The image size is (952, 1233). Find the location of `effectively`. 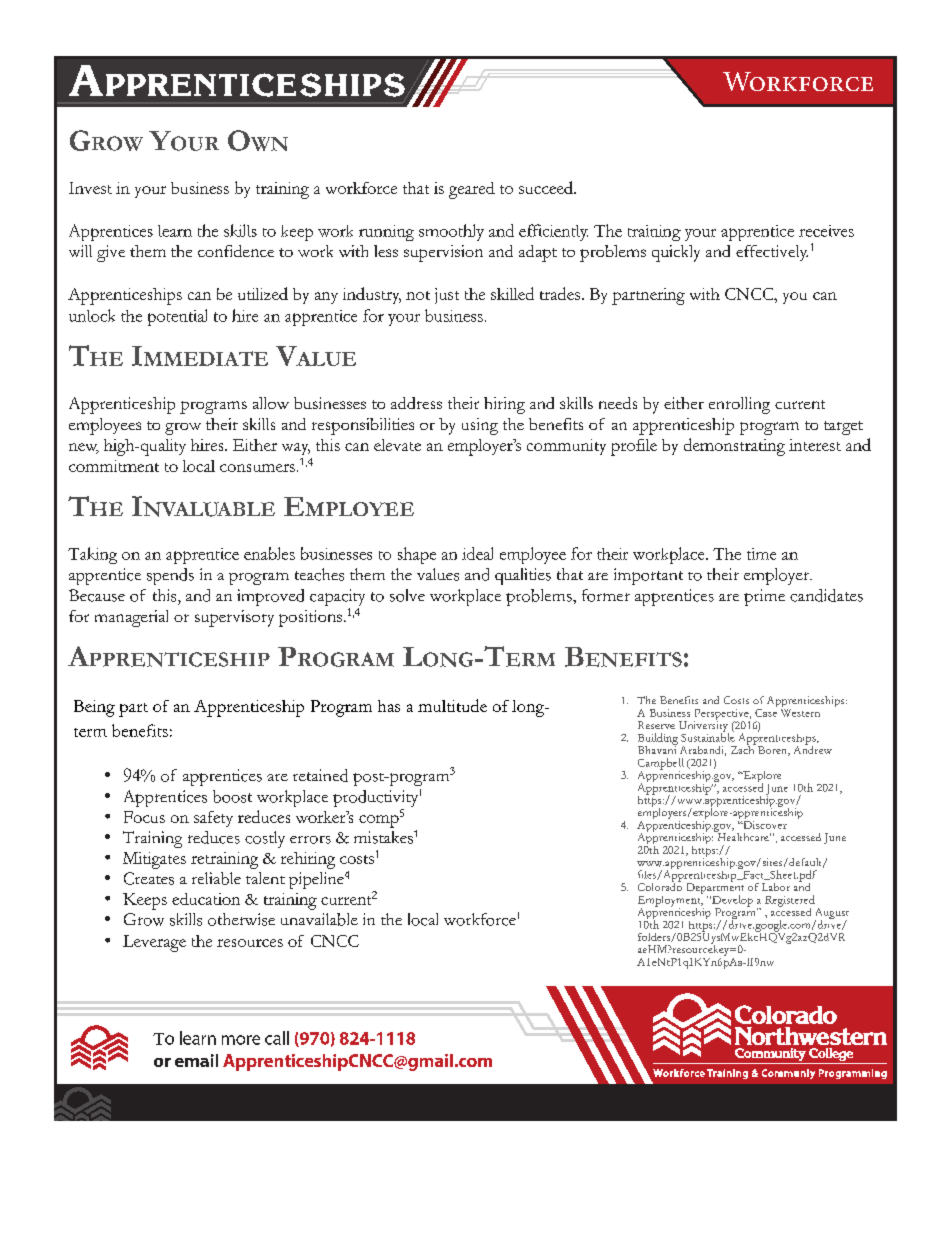

effectively is located at coordinates (772, 253).
